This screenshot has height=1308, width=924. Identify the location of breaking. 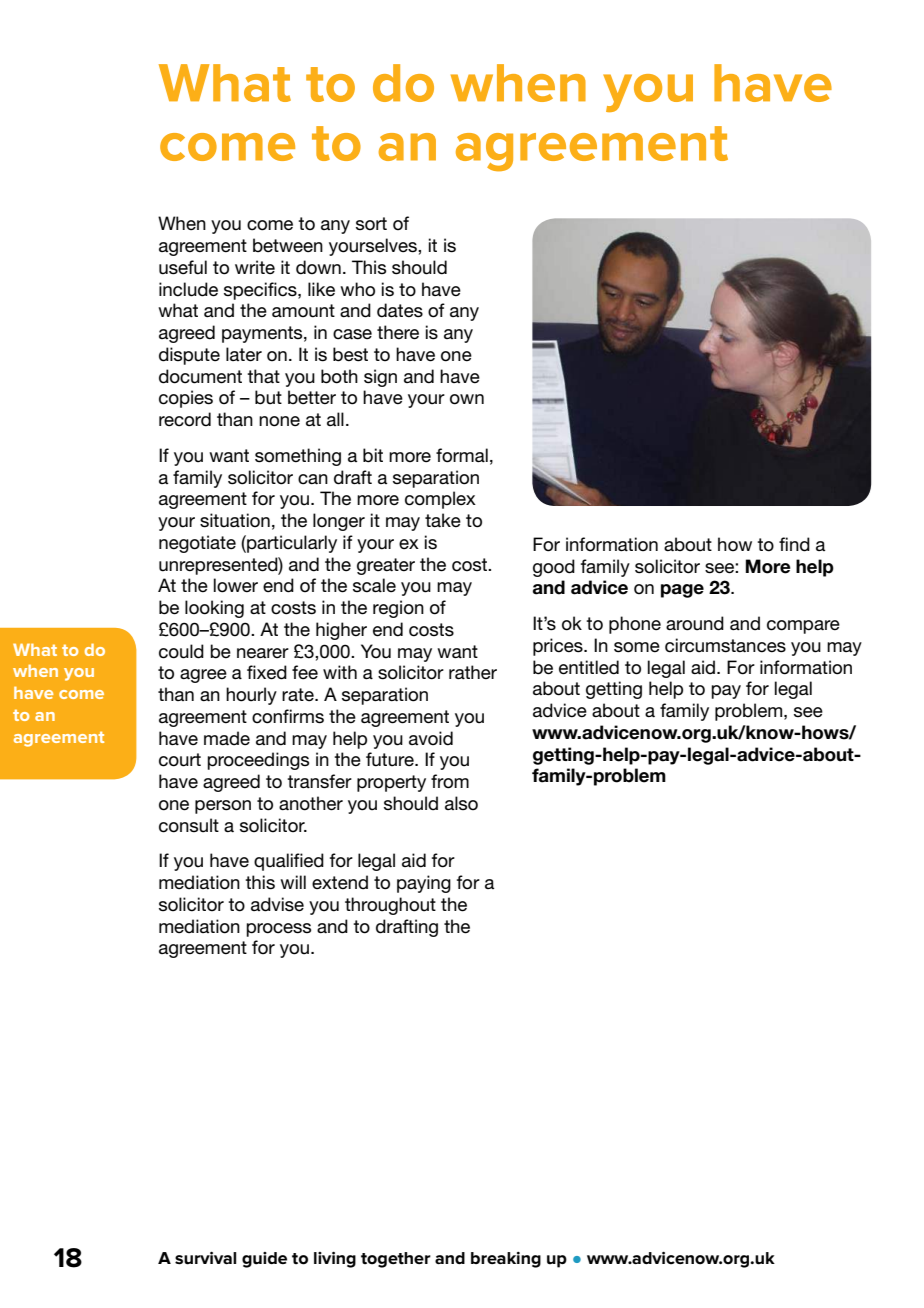
(506, 1260).
